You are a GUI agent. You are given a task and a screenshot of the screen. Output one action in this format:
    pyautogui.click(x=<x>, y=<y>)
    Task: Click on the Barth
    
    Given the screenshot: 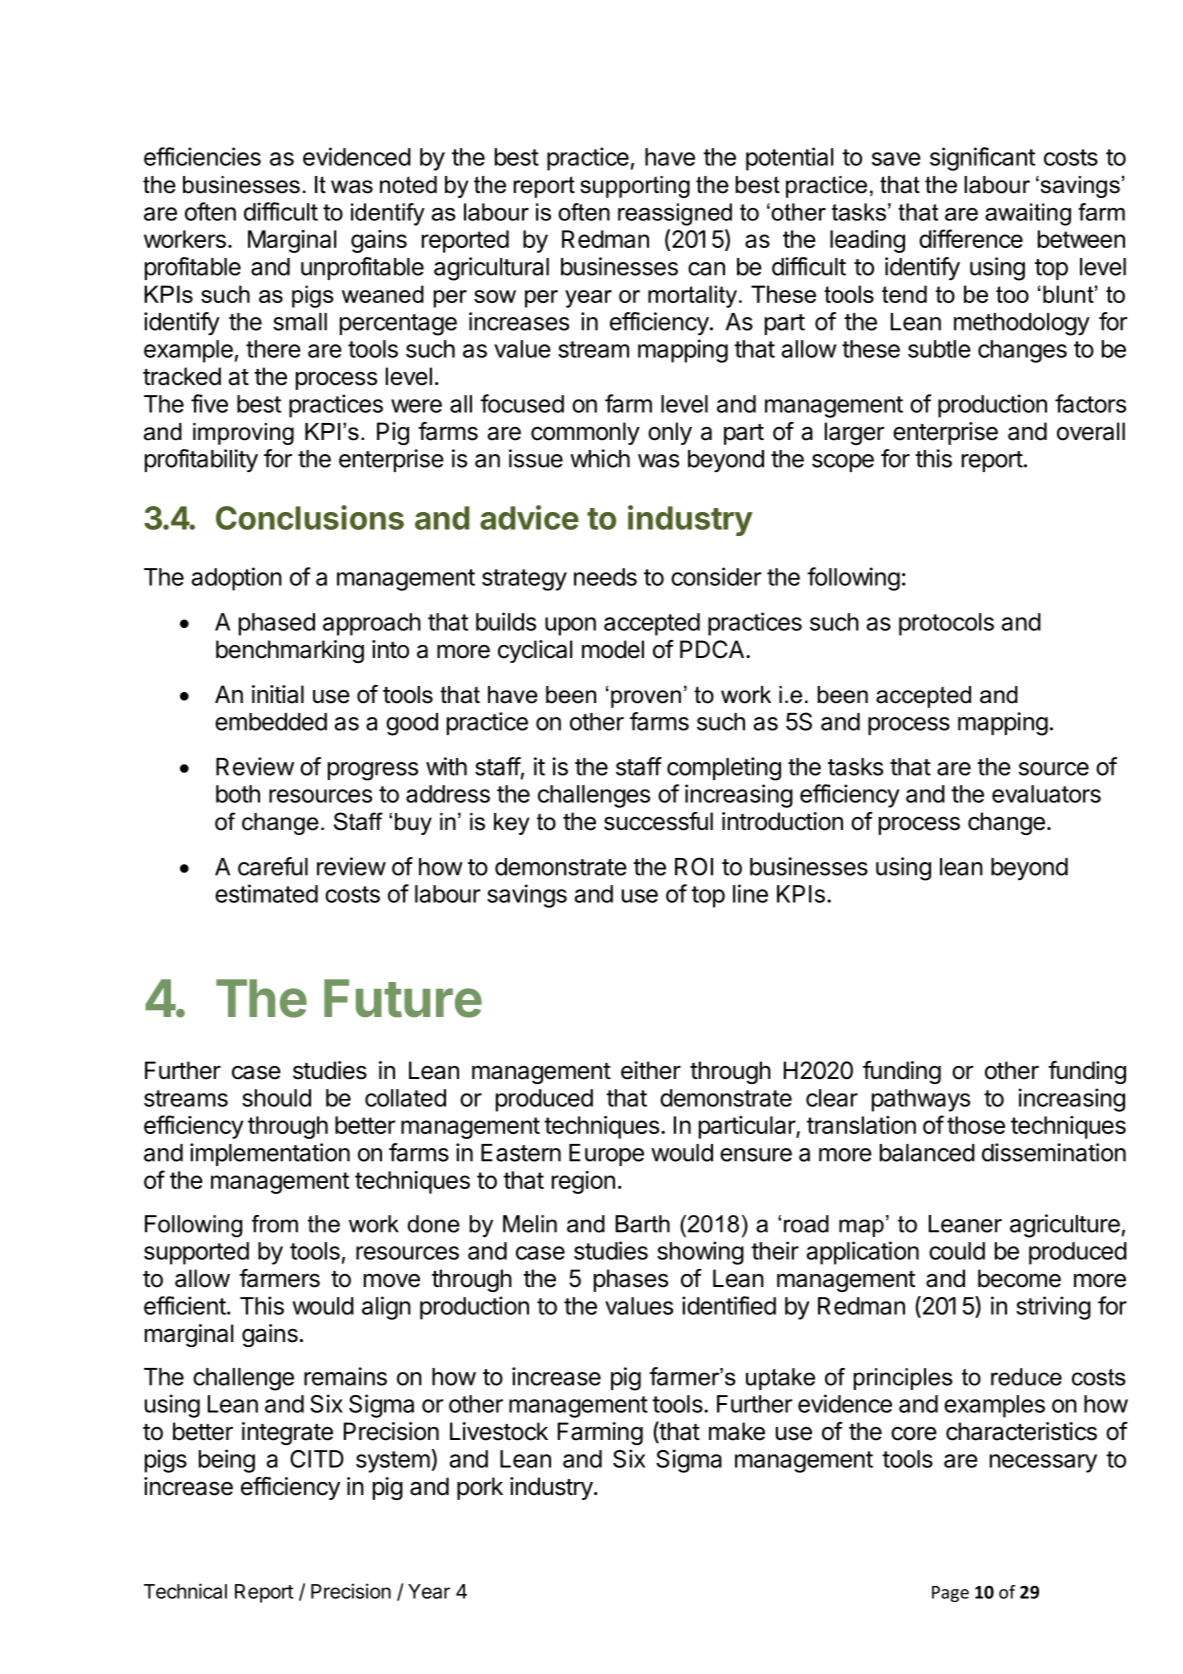 What is the action you would take?
    pyautogui.click(x=642, y=1224)
